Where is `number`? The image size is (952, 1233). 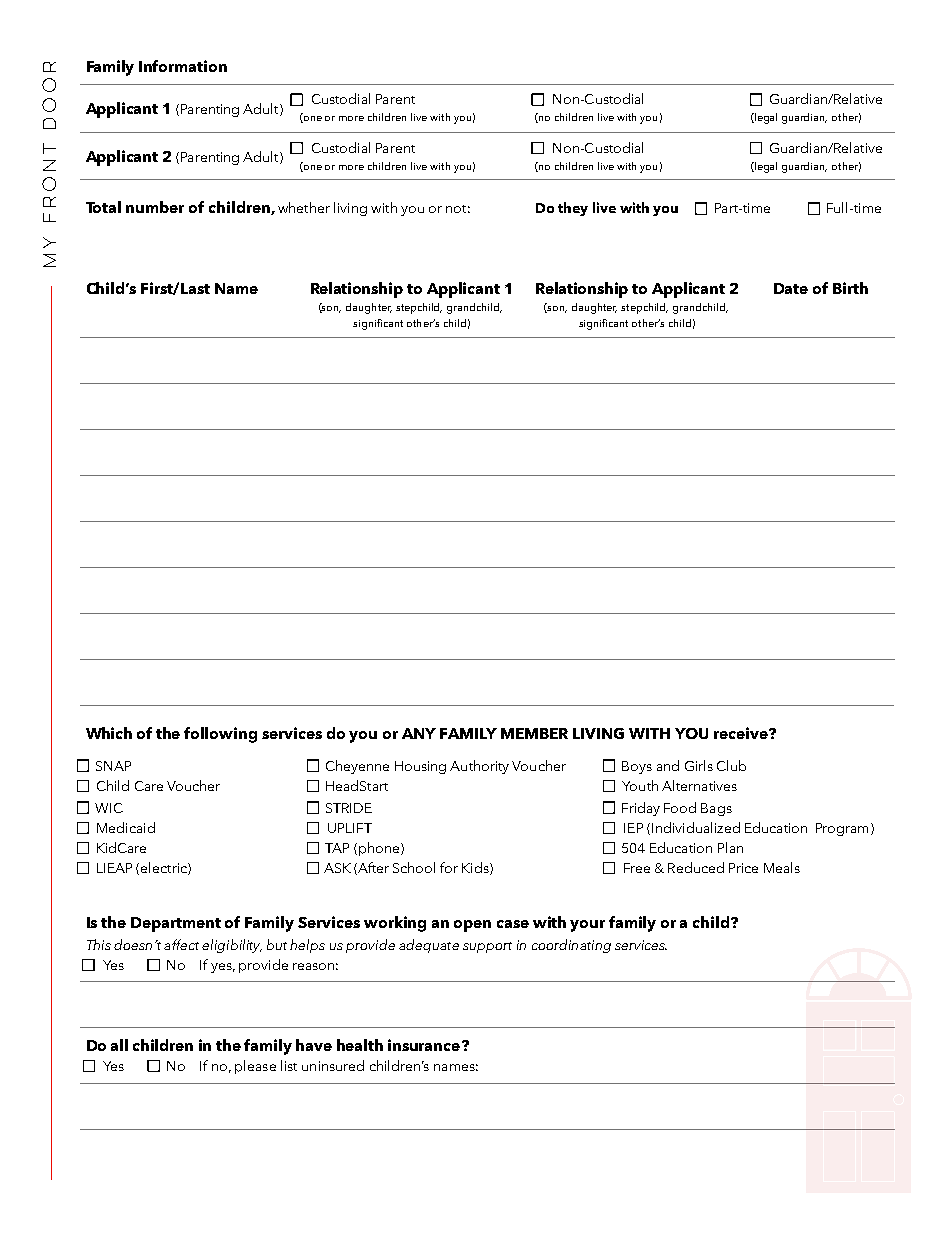 number is located at coordinates (155, 207).
